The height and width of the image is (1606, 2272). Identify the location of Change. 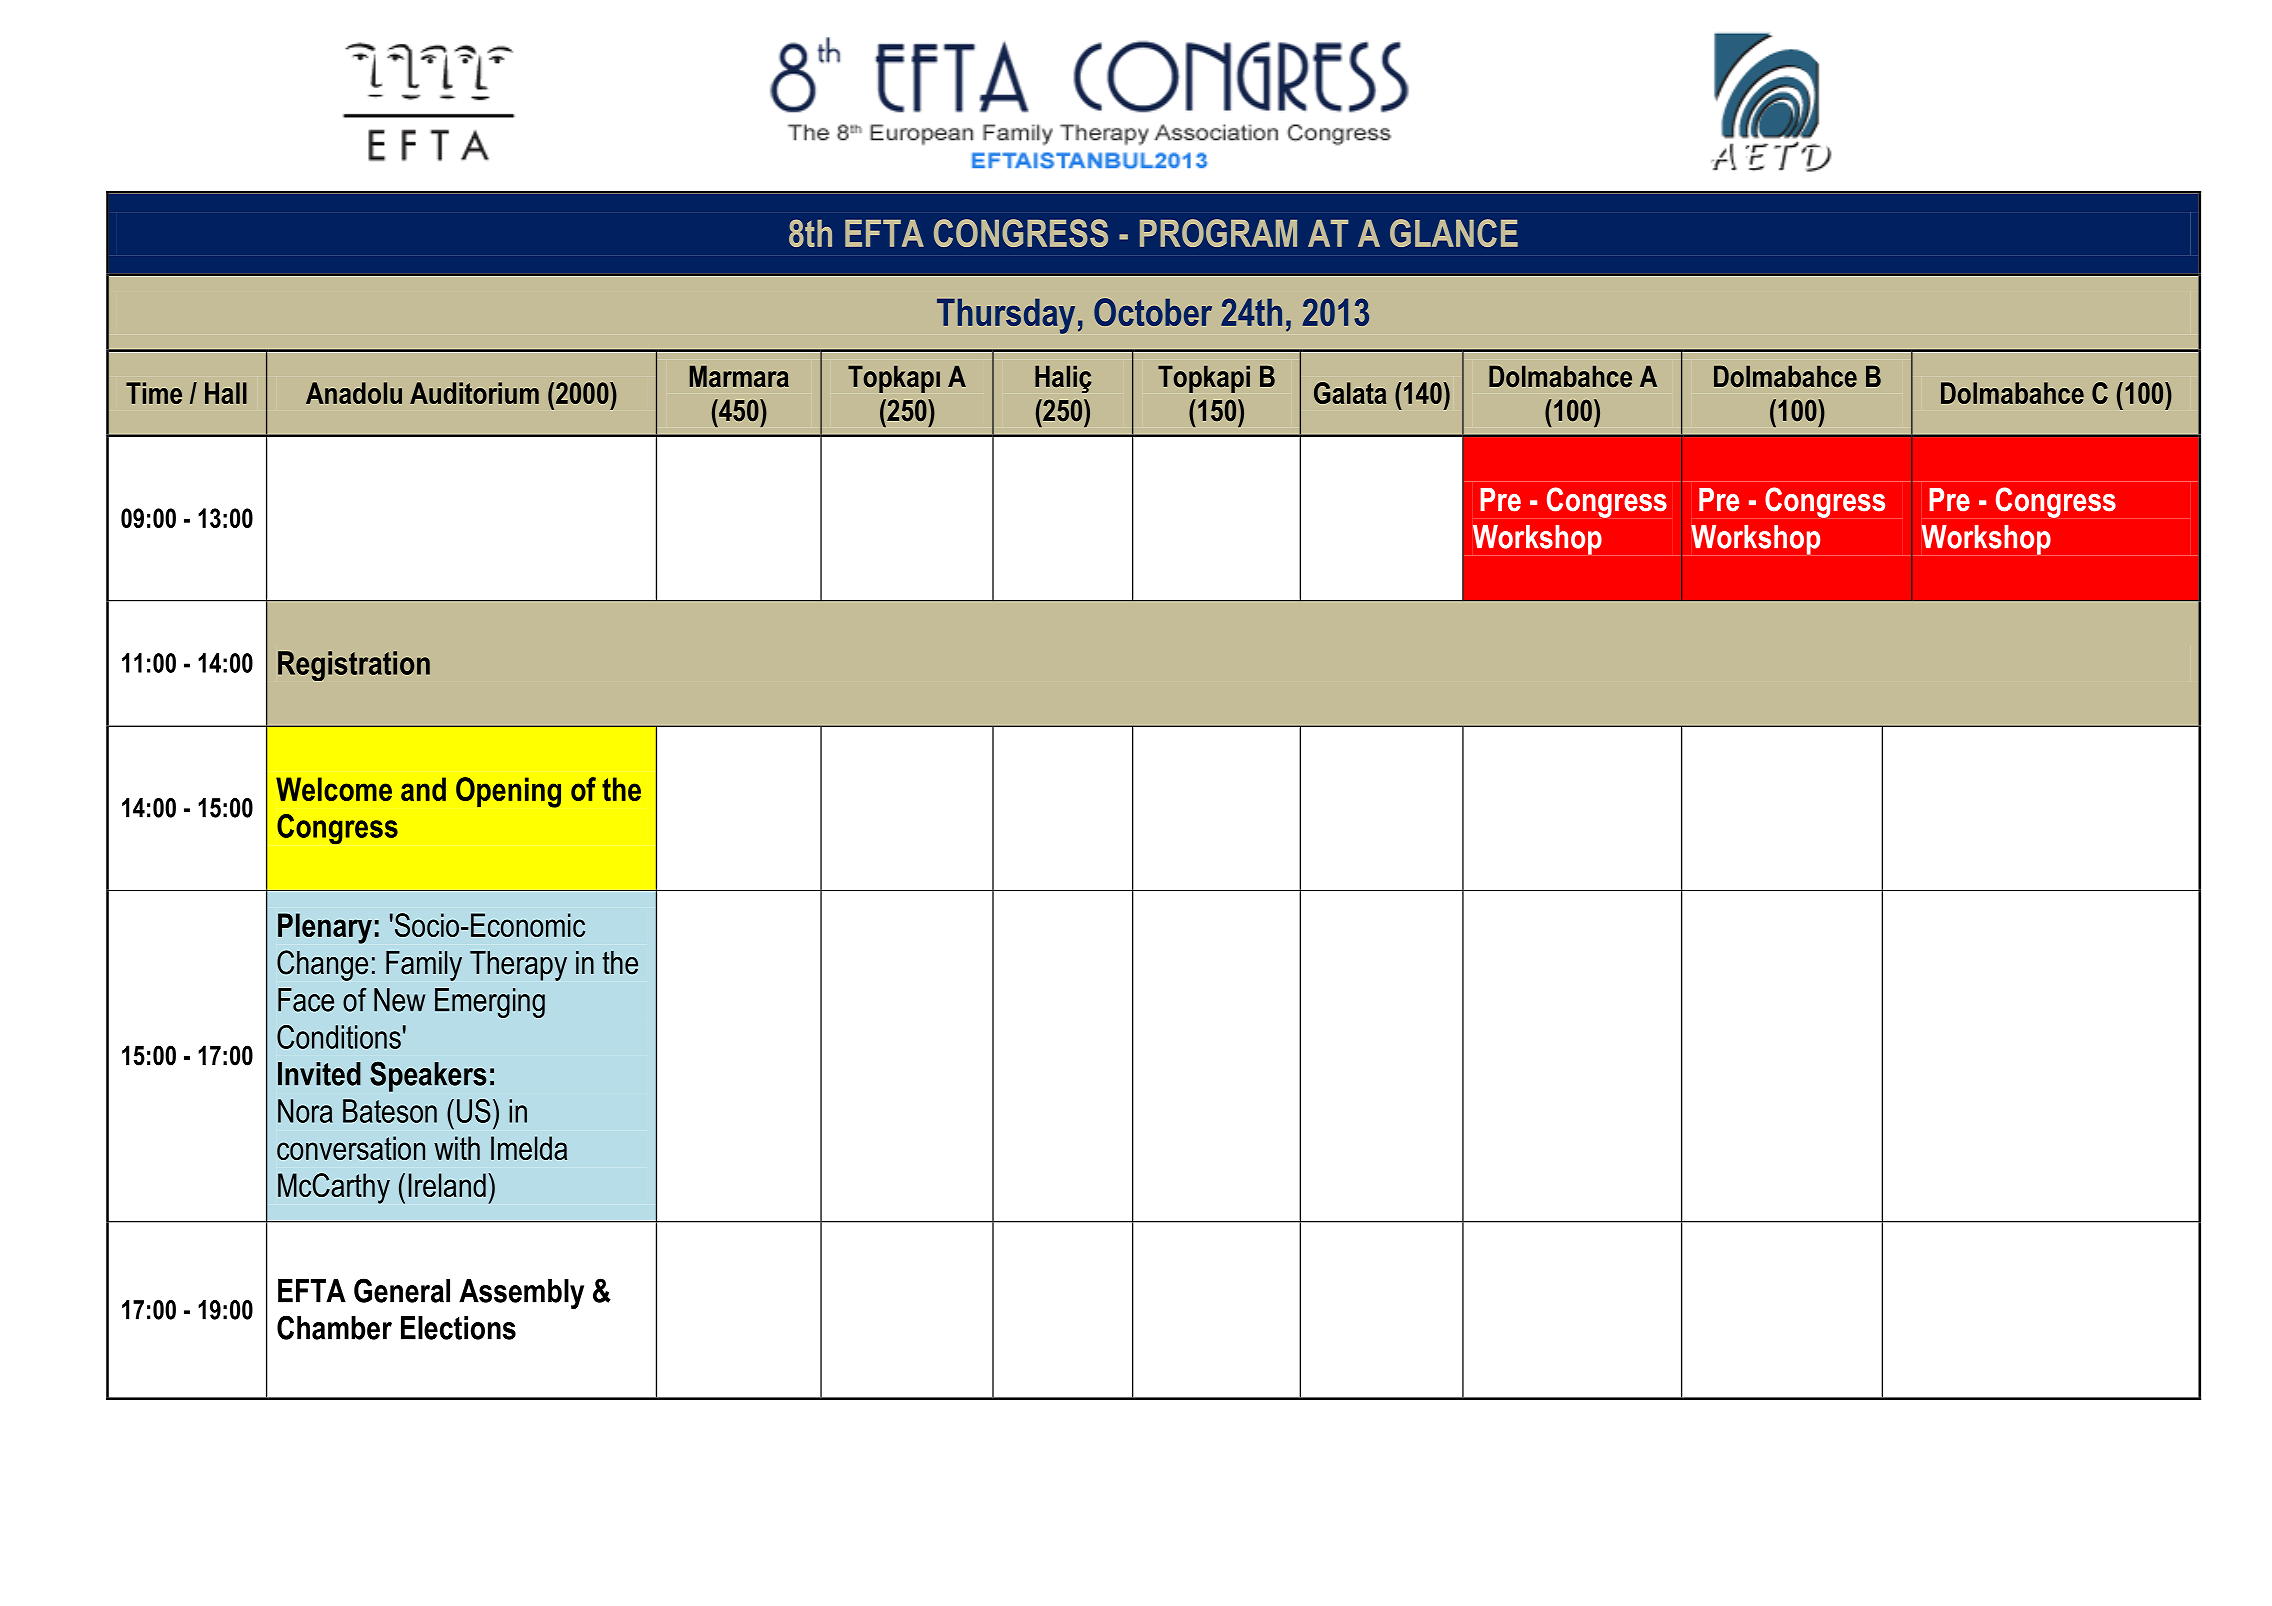
(322, 965).
